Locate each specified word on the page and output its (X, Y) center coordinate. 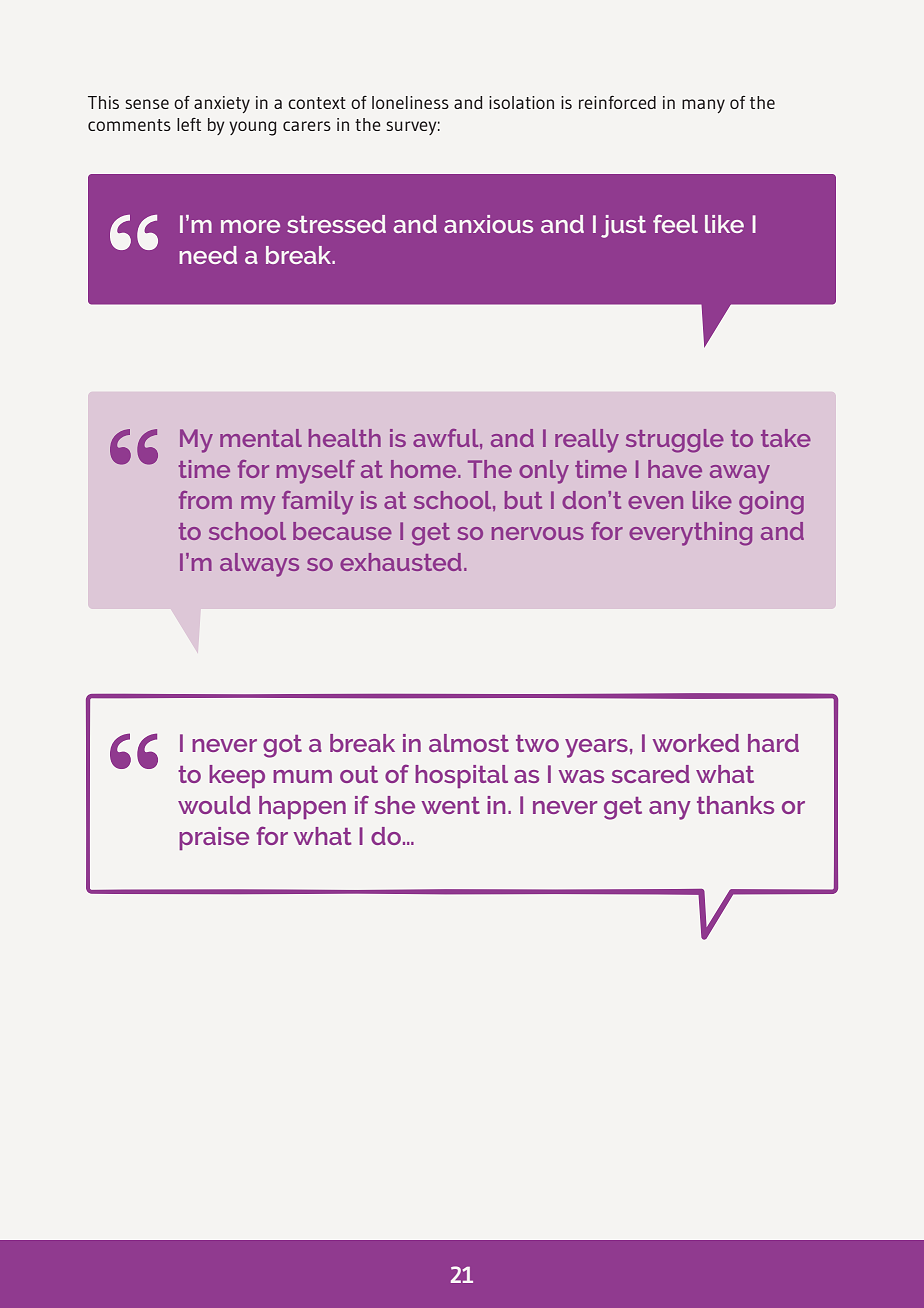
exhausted (400, 562)
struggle (675, 441)
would (214, 805)
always (259, 565)
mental (261, 438)
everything (690, 534)
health (345, 438)
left (189, 124)
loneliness (410, 102)
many (703, 106)
